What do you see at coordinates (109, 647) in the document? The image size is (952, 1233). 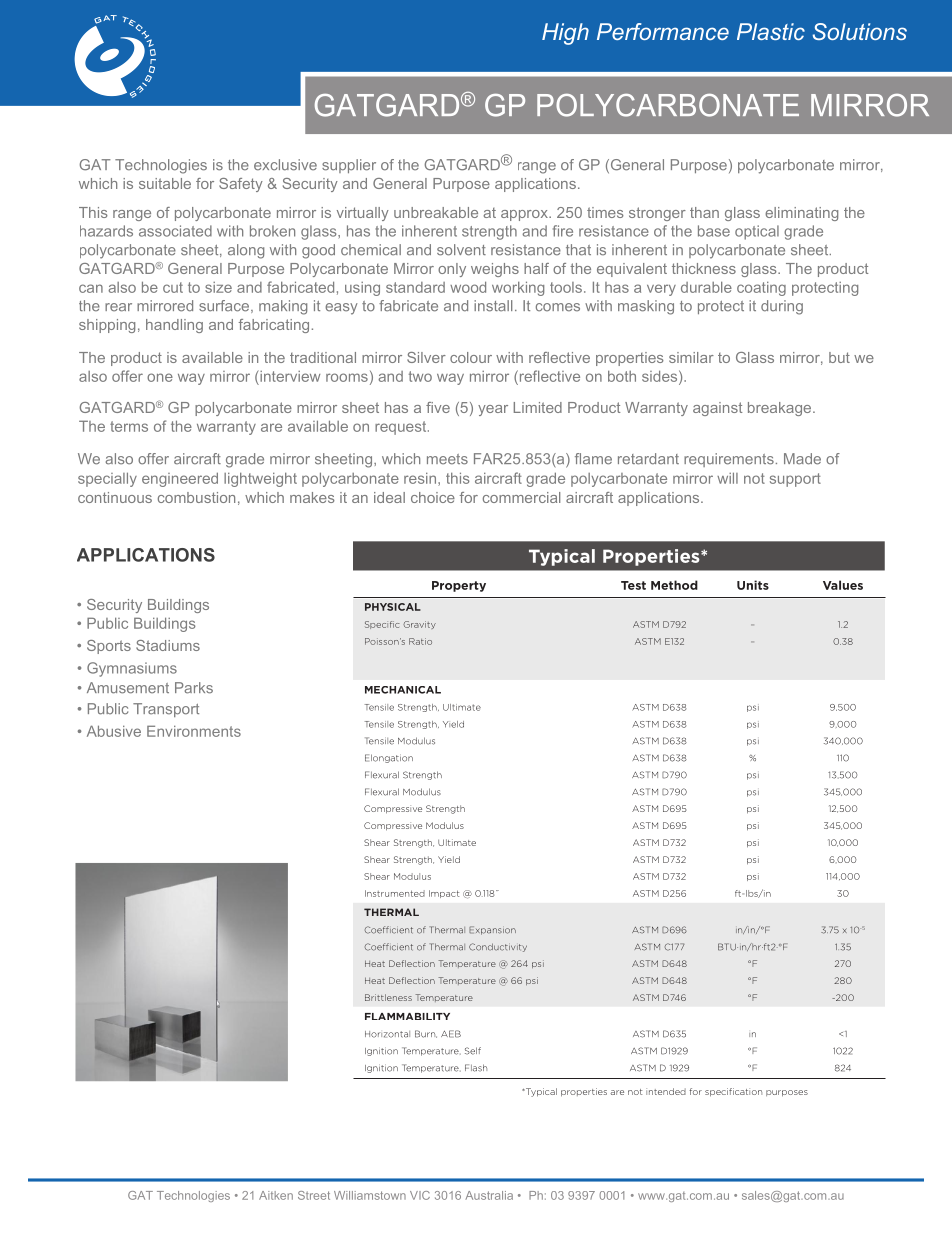 I see `Sports` at bounding box center [109, 647].
